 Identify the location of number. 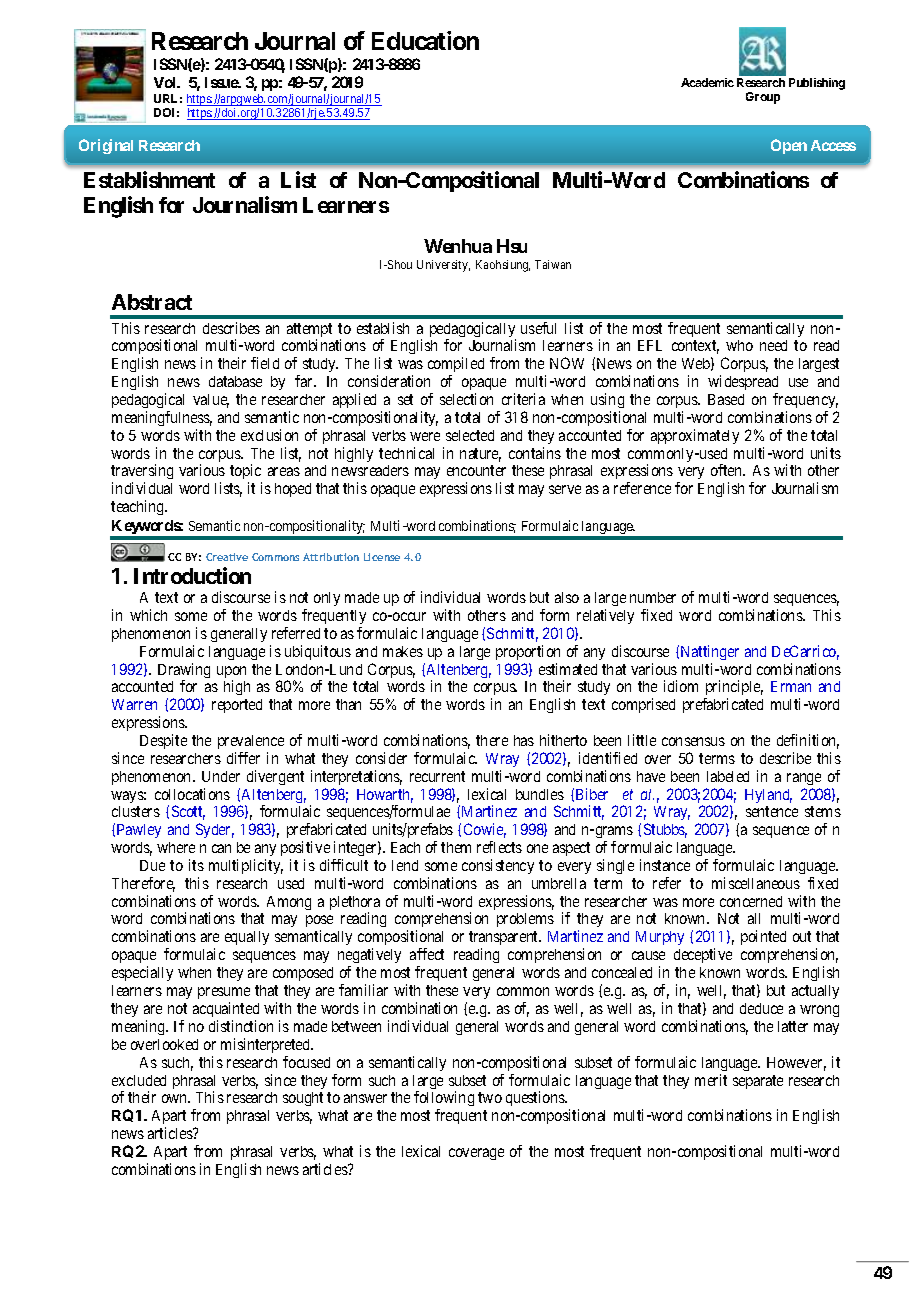
(653, 597).
